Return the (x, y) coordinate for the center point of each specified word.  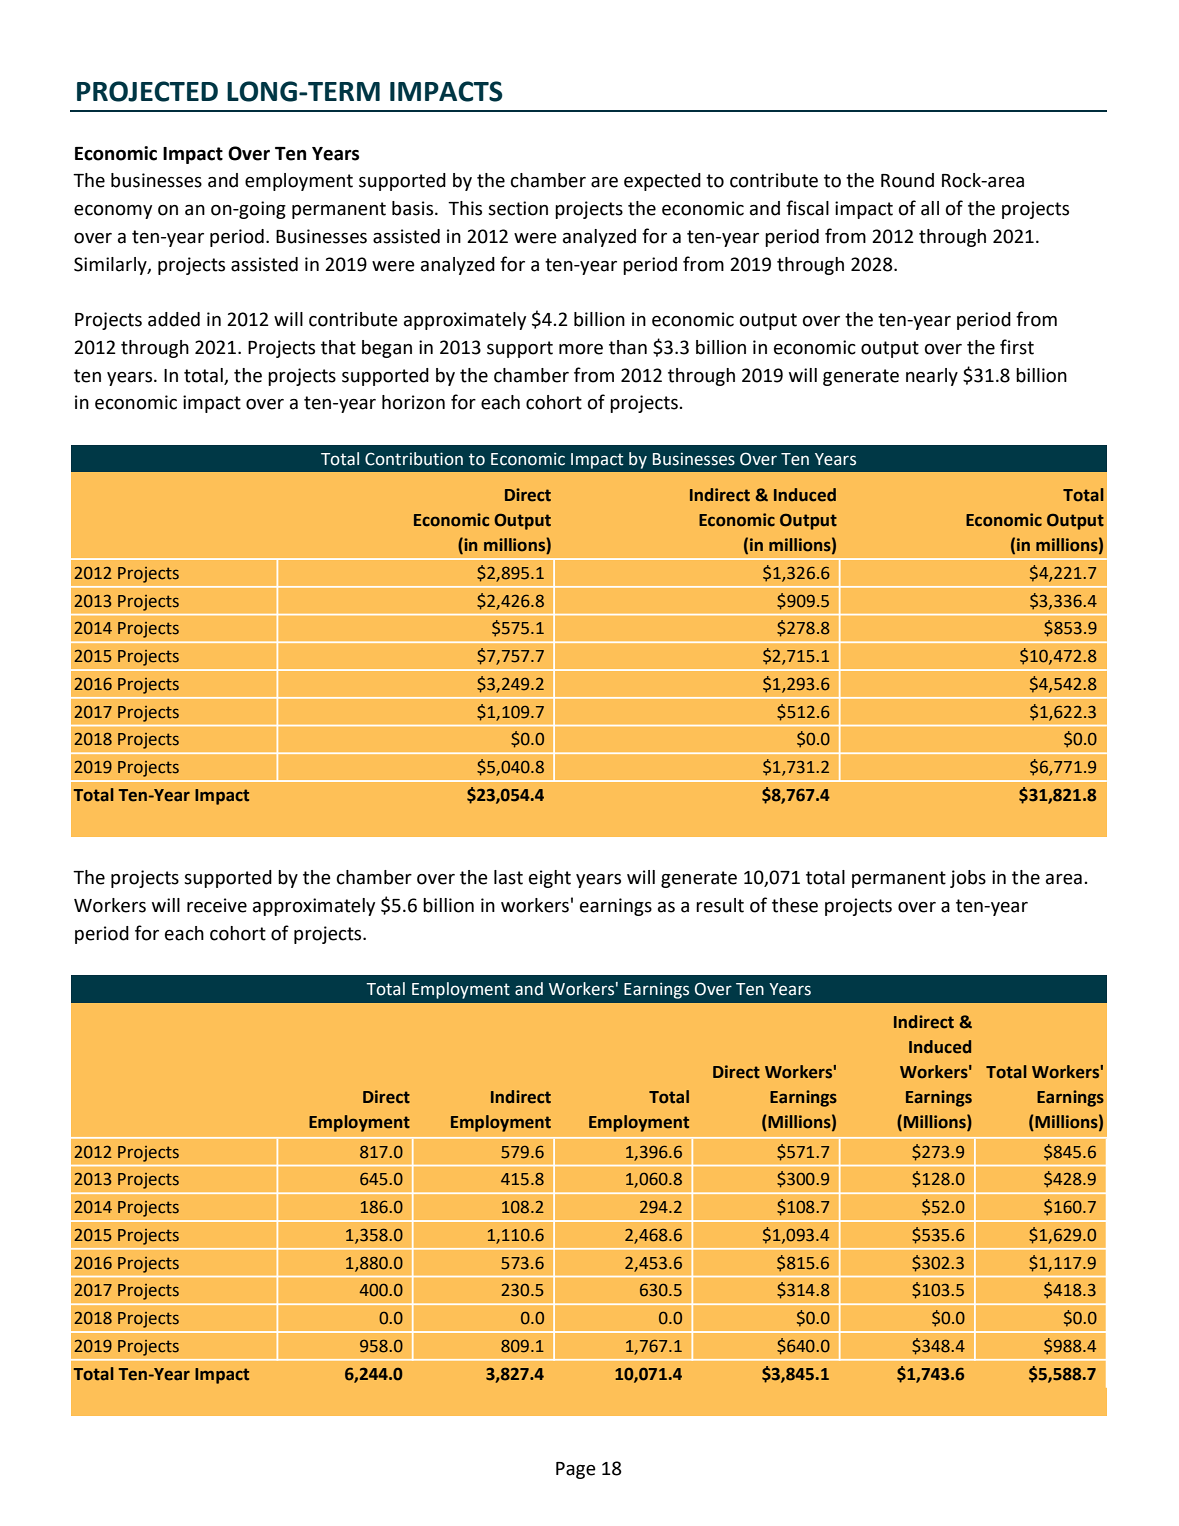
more (581, 349)
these (795, 905)
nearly (932, 377)
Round (907, 180)
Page (576, 1470)
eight (550, 879)
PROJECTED (147, 91)
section (518, 208)
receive (217, 905)
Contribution (414, 459)
